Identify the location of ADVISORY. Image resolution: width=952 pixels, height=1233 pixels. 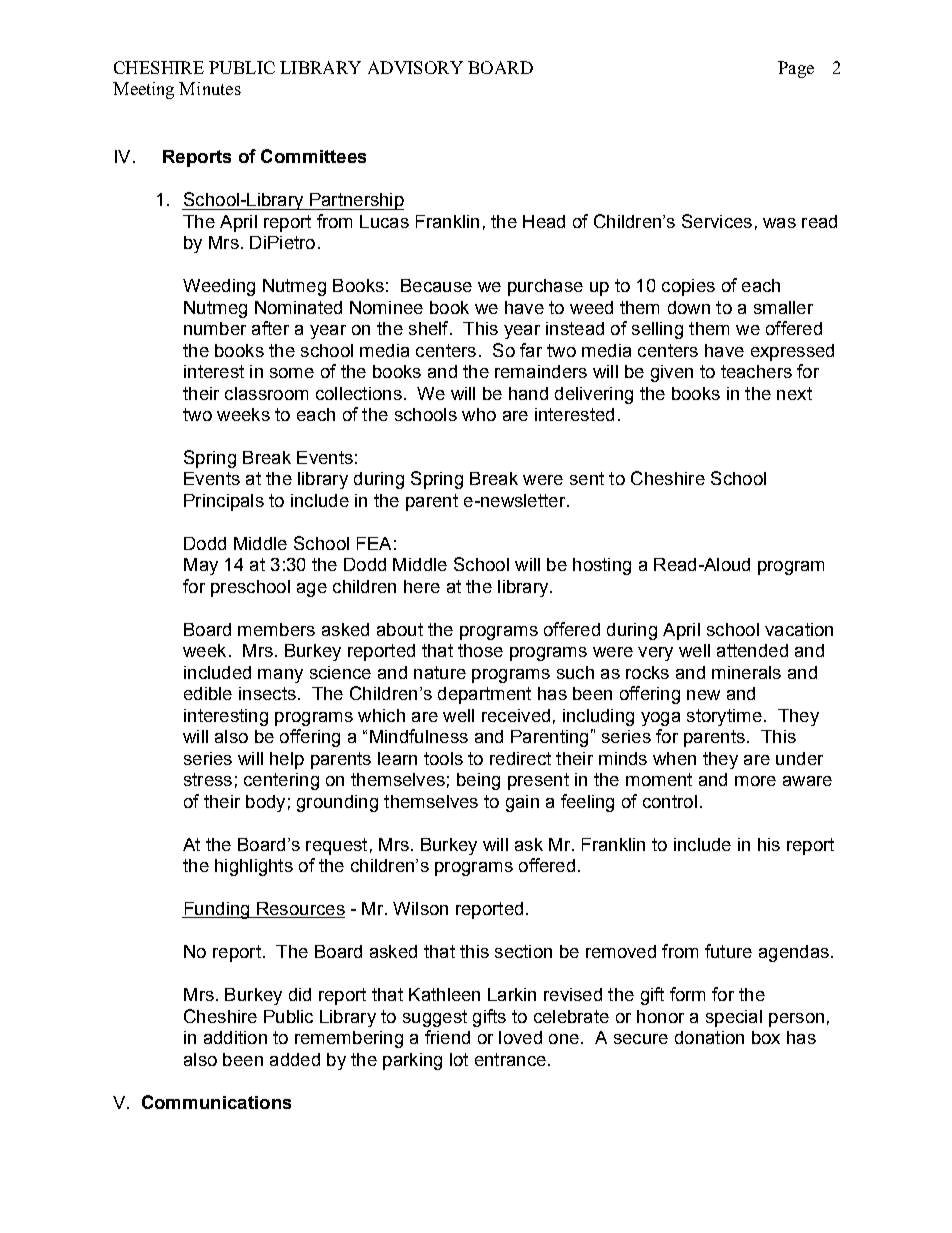
(415, 67).
